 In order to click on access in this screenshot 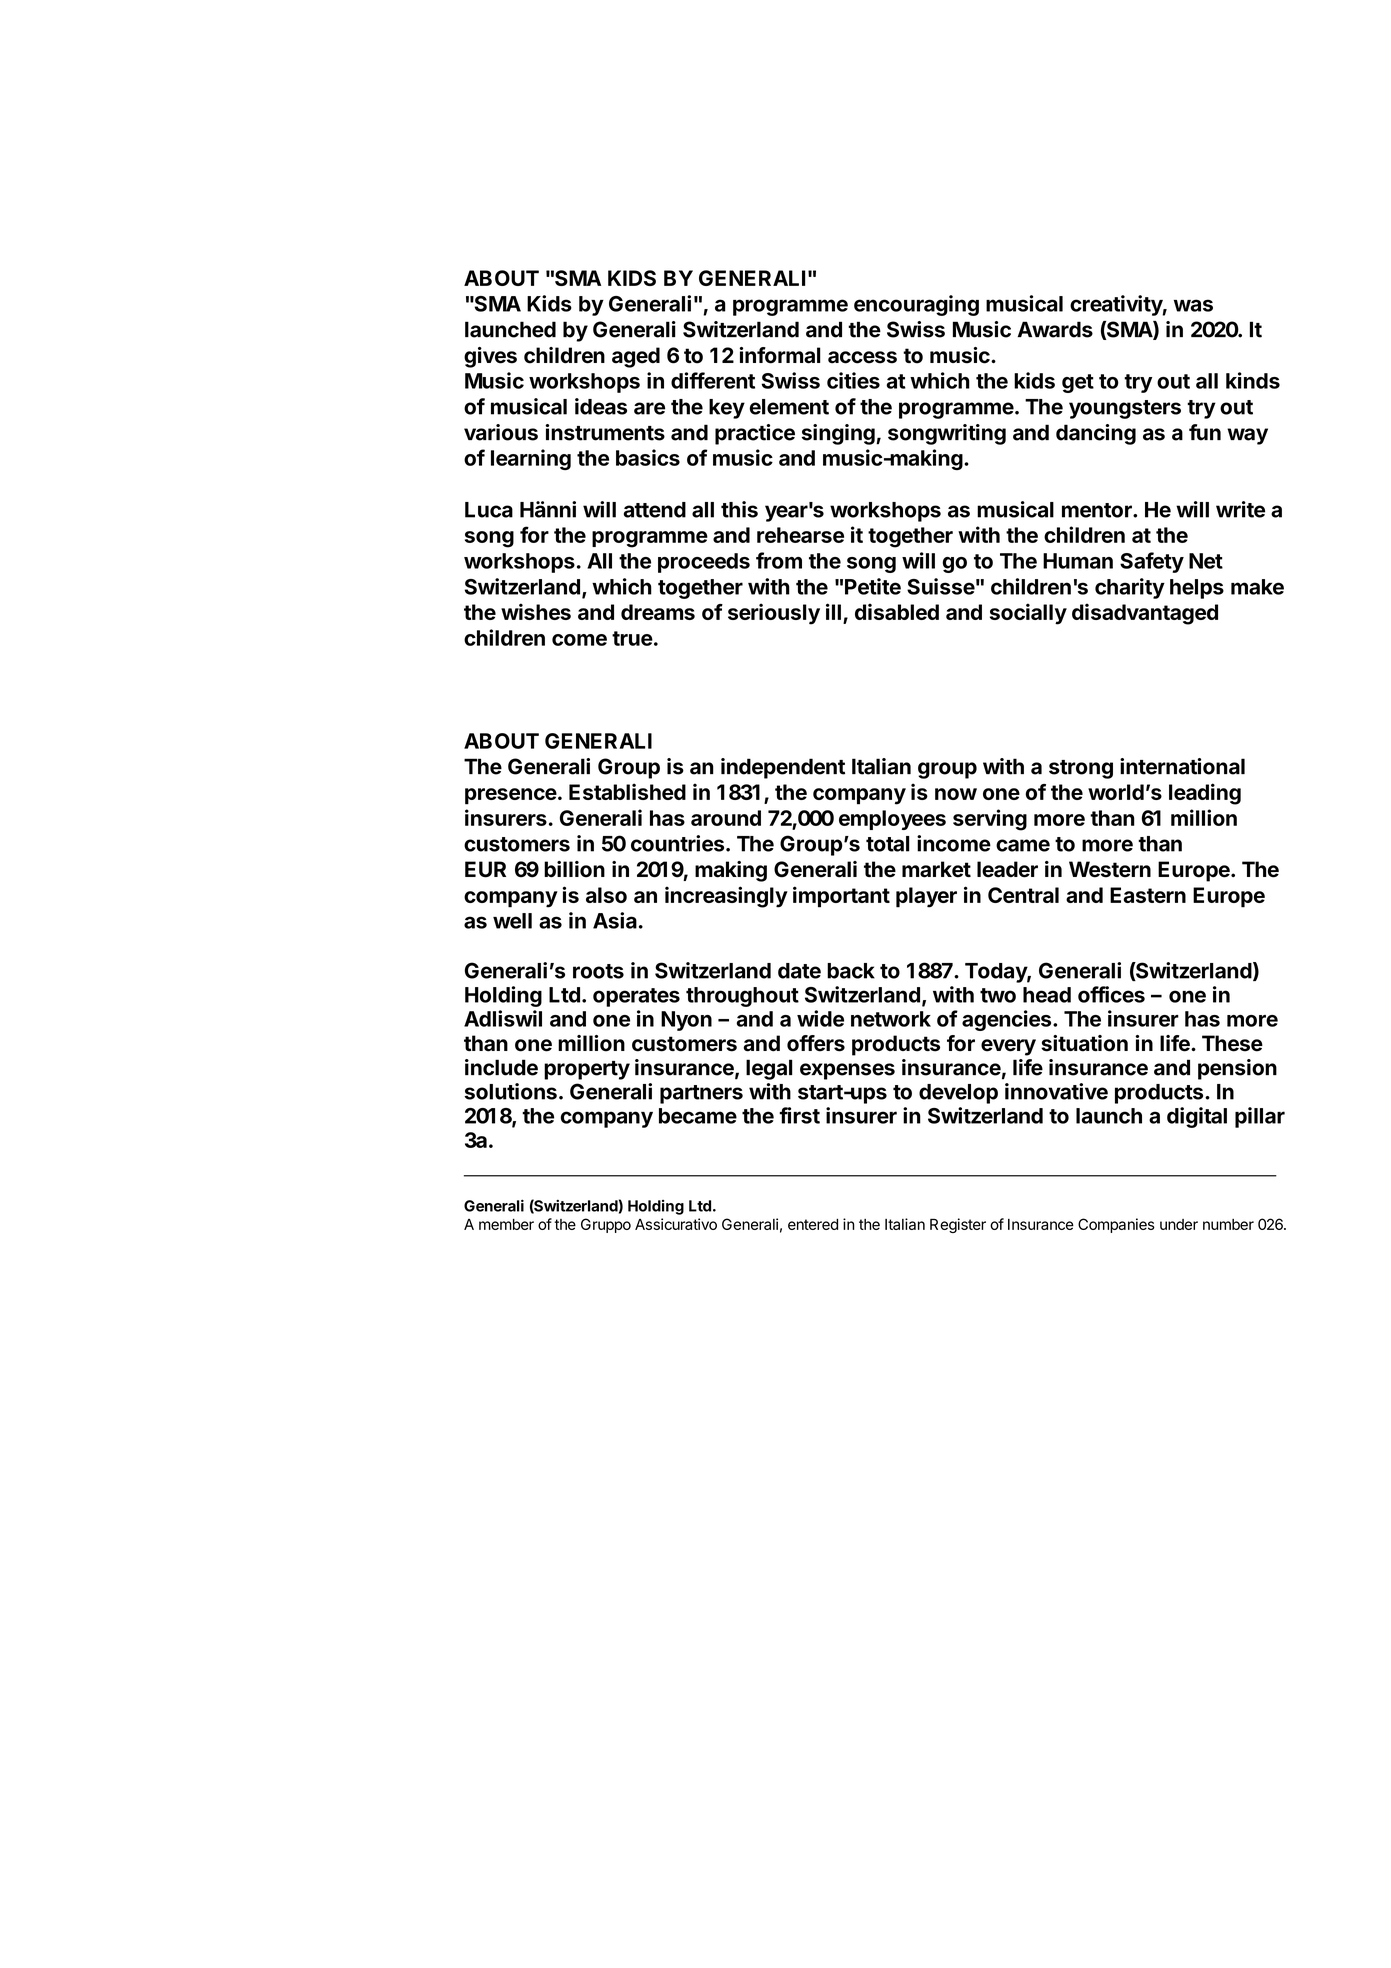, I will do `click(862, 357)`.
